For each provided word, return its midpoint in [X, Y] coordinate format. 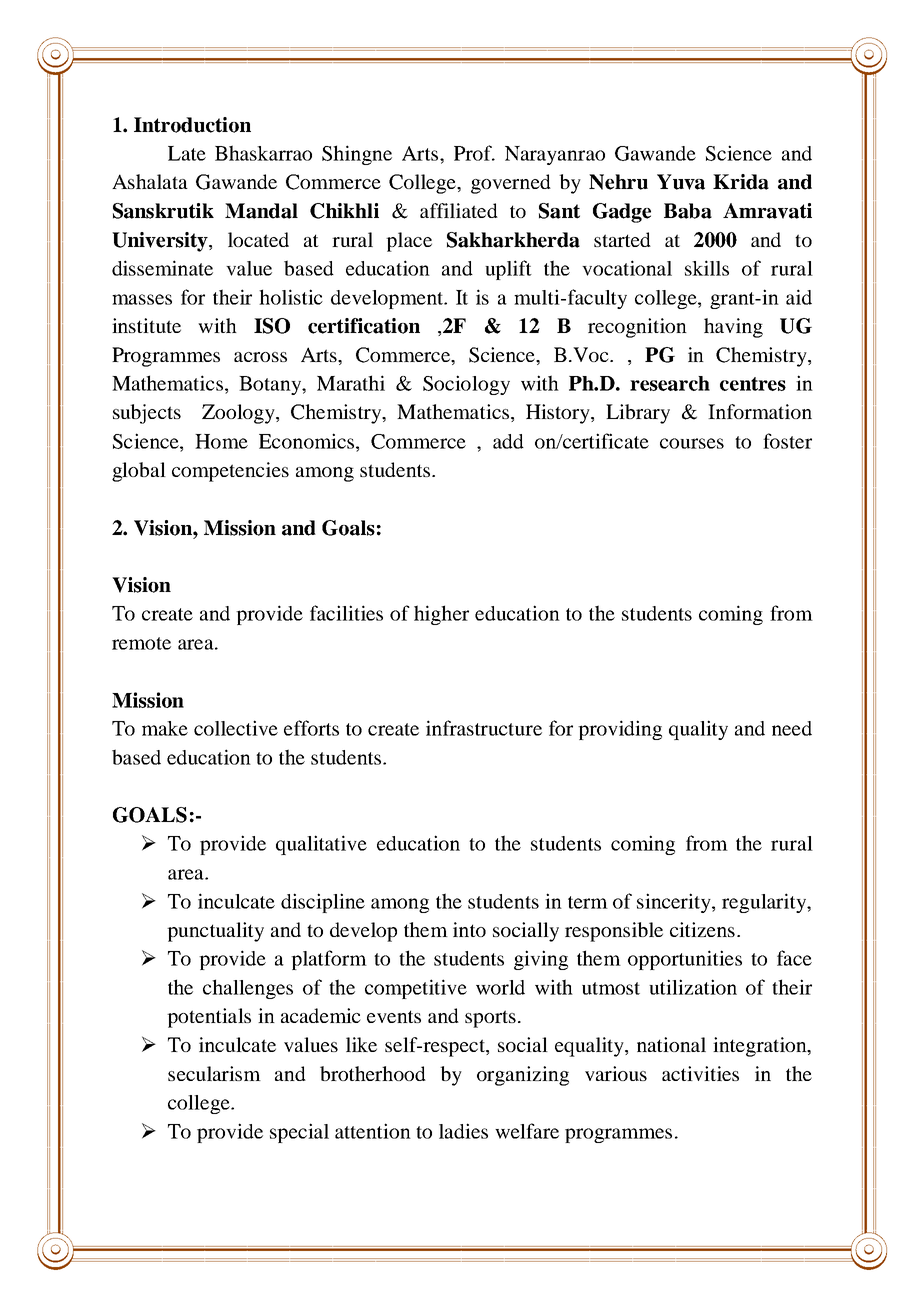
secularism [214, 1073]
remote [141, 643]
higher [441, 615]
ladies [463, 1131]
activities [700, 1073]
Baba [688, 211]
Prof [474, 153]
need [792, 728]
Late [187, 153]
